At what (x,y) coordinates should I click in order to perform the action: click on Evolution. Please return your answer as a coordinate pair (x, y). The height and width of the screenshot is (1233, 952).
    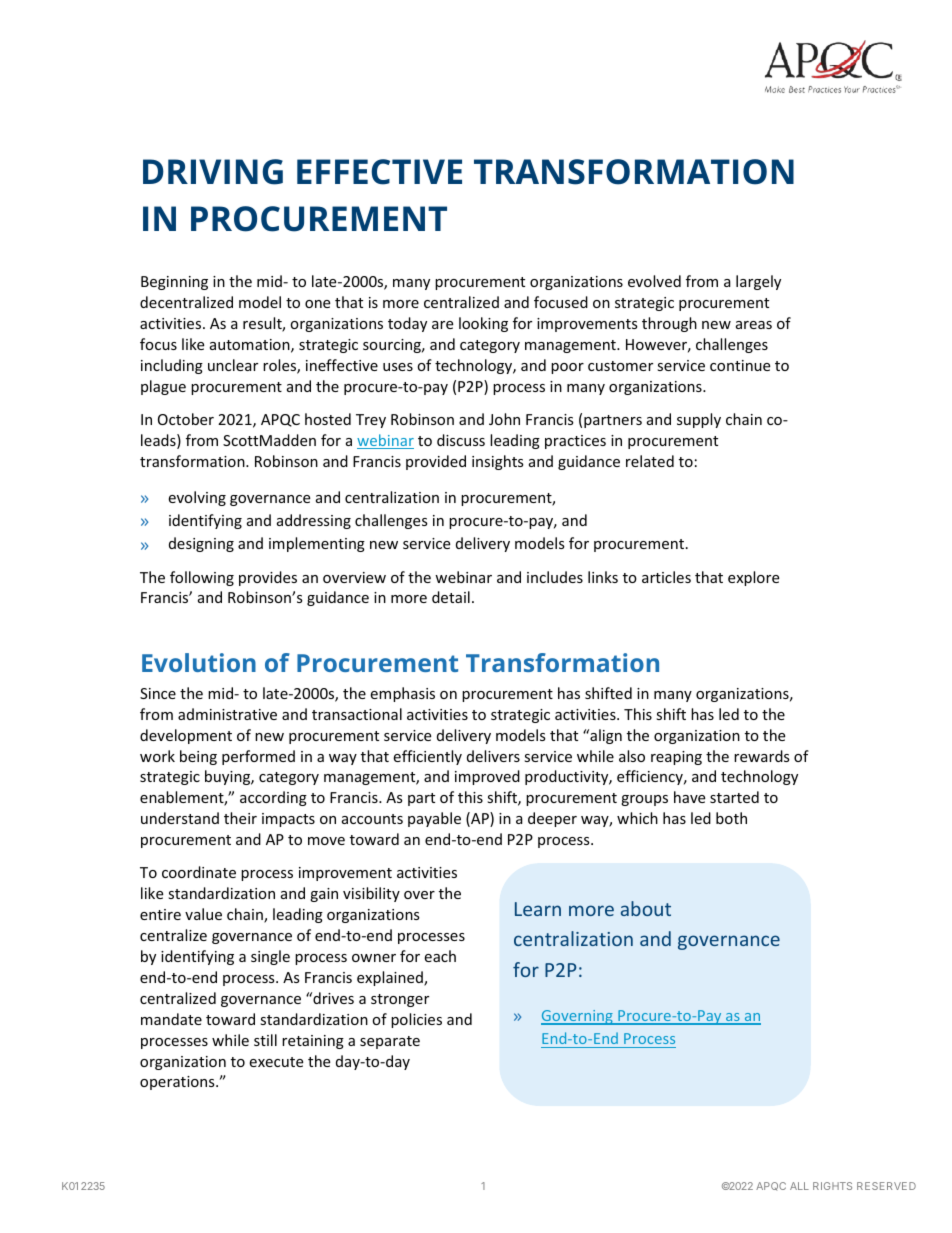
    Looking at the image, I should click on (199, 662).
